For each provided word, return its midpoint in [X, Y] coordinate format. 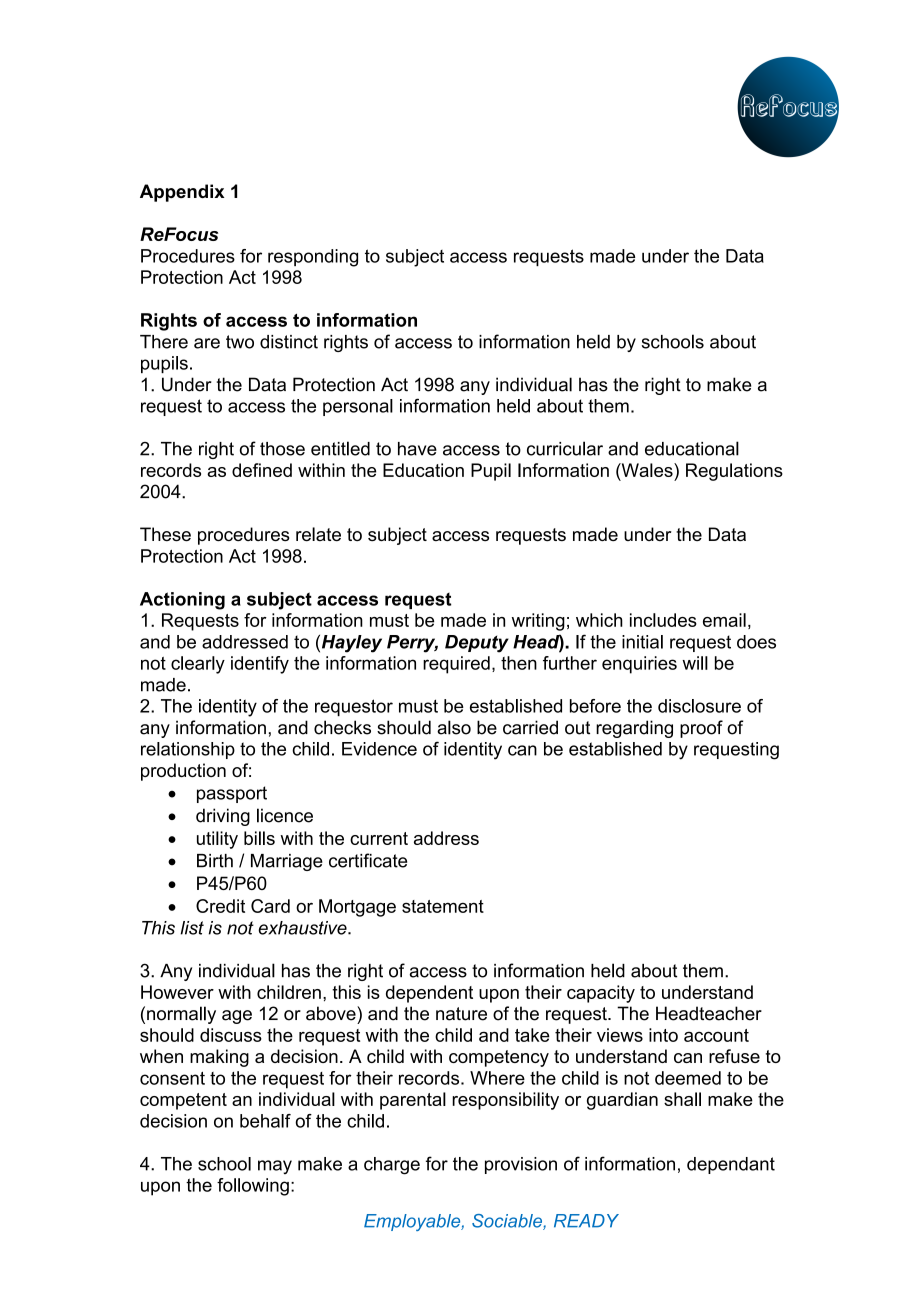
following [253, 1187]
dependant [731, 1165]
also [454, 727]
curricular [565, 448]
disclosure [699, 706]
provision [521, 1165]
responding [313, 258]
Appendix [182, 193]
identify [260, 665]
